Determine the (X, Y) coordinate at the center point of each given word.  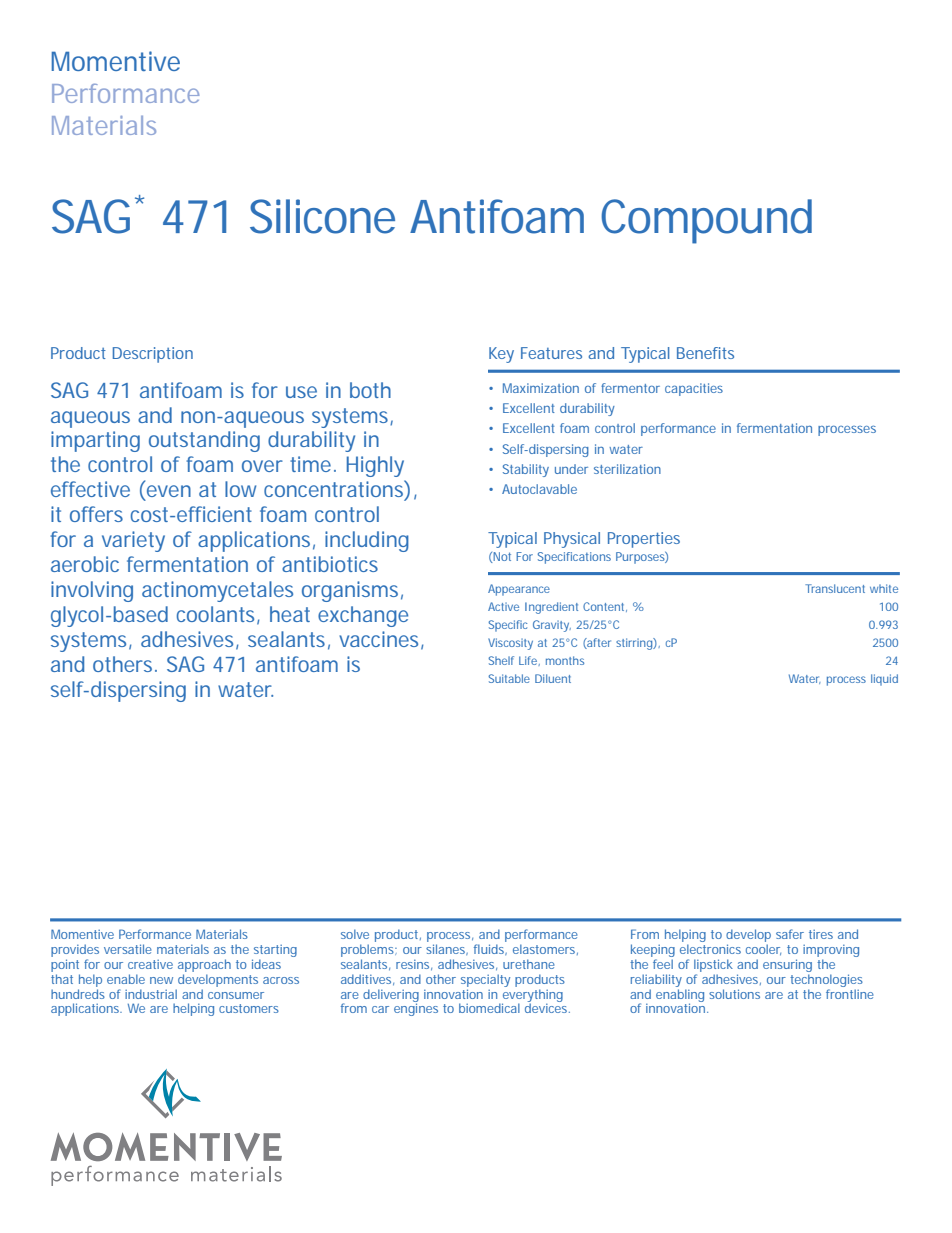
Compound (706, 221)
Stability (526, 470)
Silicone (322, 216)
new (161, 980)
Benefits (705, 353)
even (167, 492)
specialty (485, 980)
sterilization (627, 469)
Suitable (509, 678)
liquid (884, 680)
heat (290, 614)
